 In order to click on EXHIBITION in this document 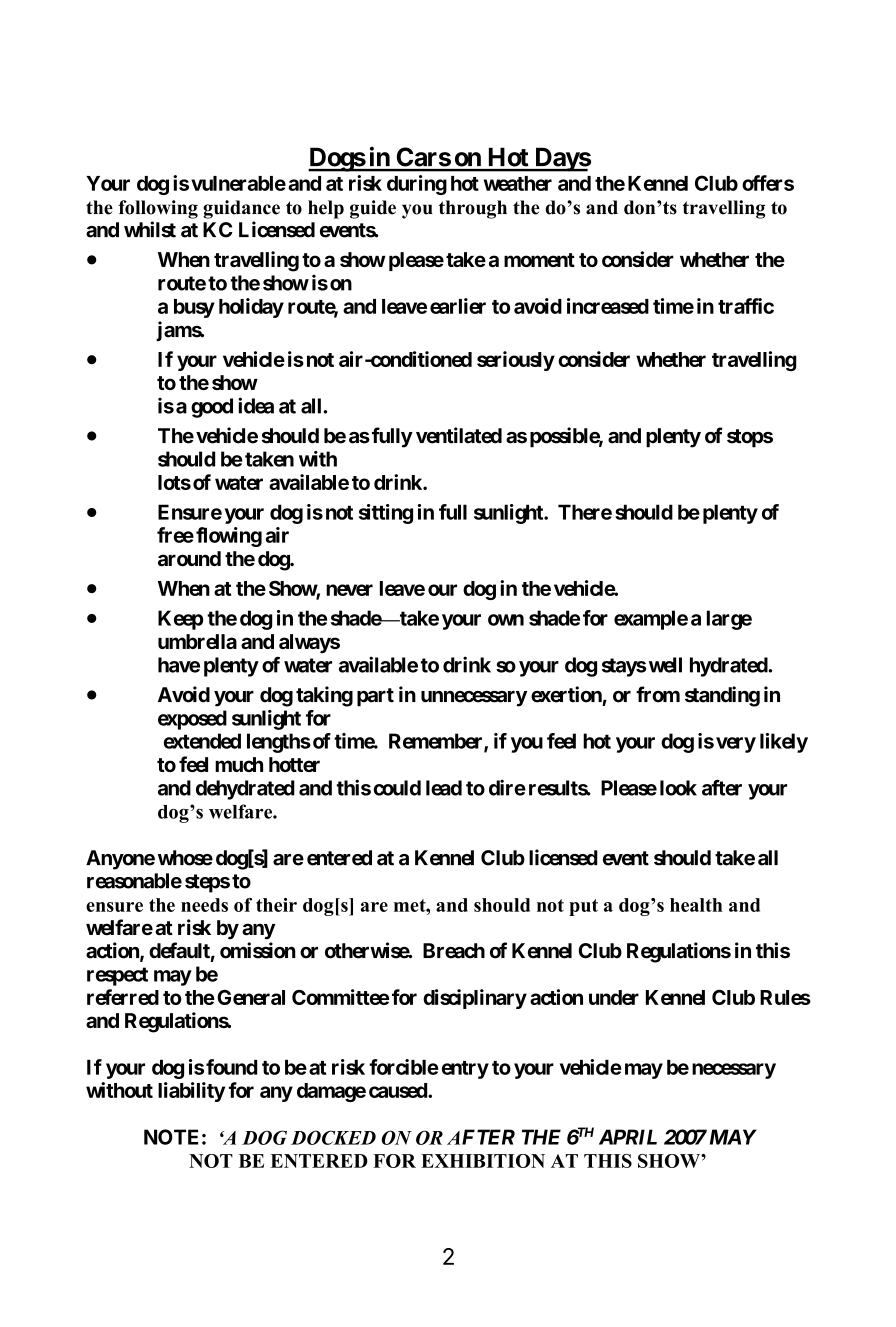, I will do `click(483, 1161)`.
